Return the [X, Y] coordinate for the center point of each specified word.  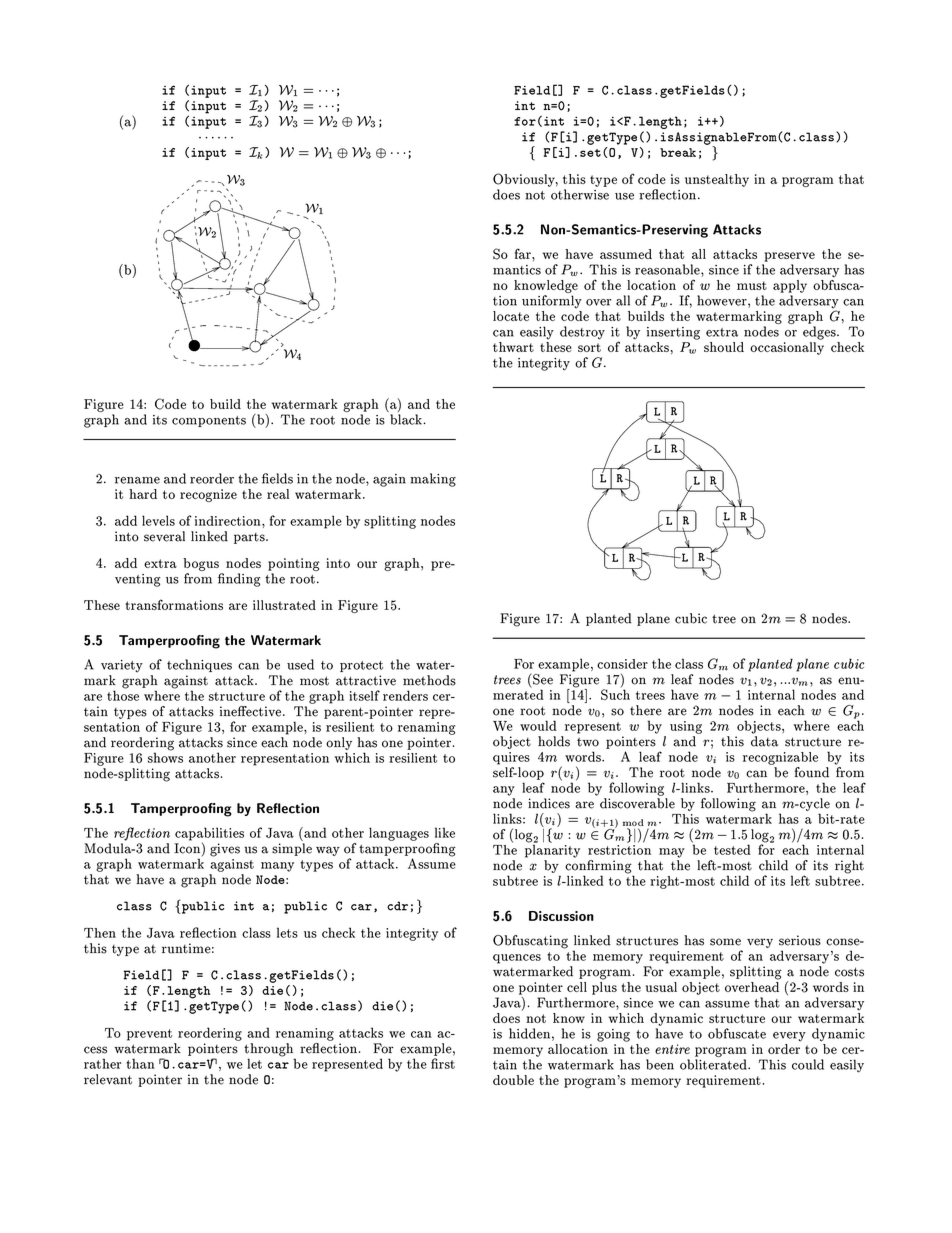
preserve [789, 257]
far [524, 253]
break [678, 152]
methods [429, 680]
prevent [149, 1035]
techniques [199, 665]
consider [622, 664]
